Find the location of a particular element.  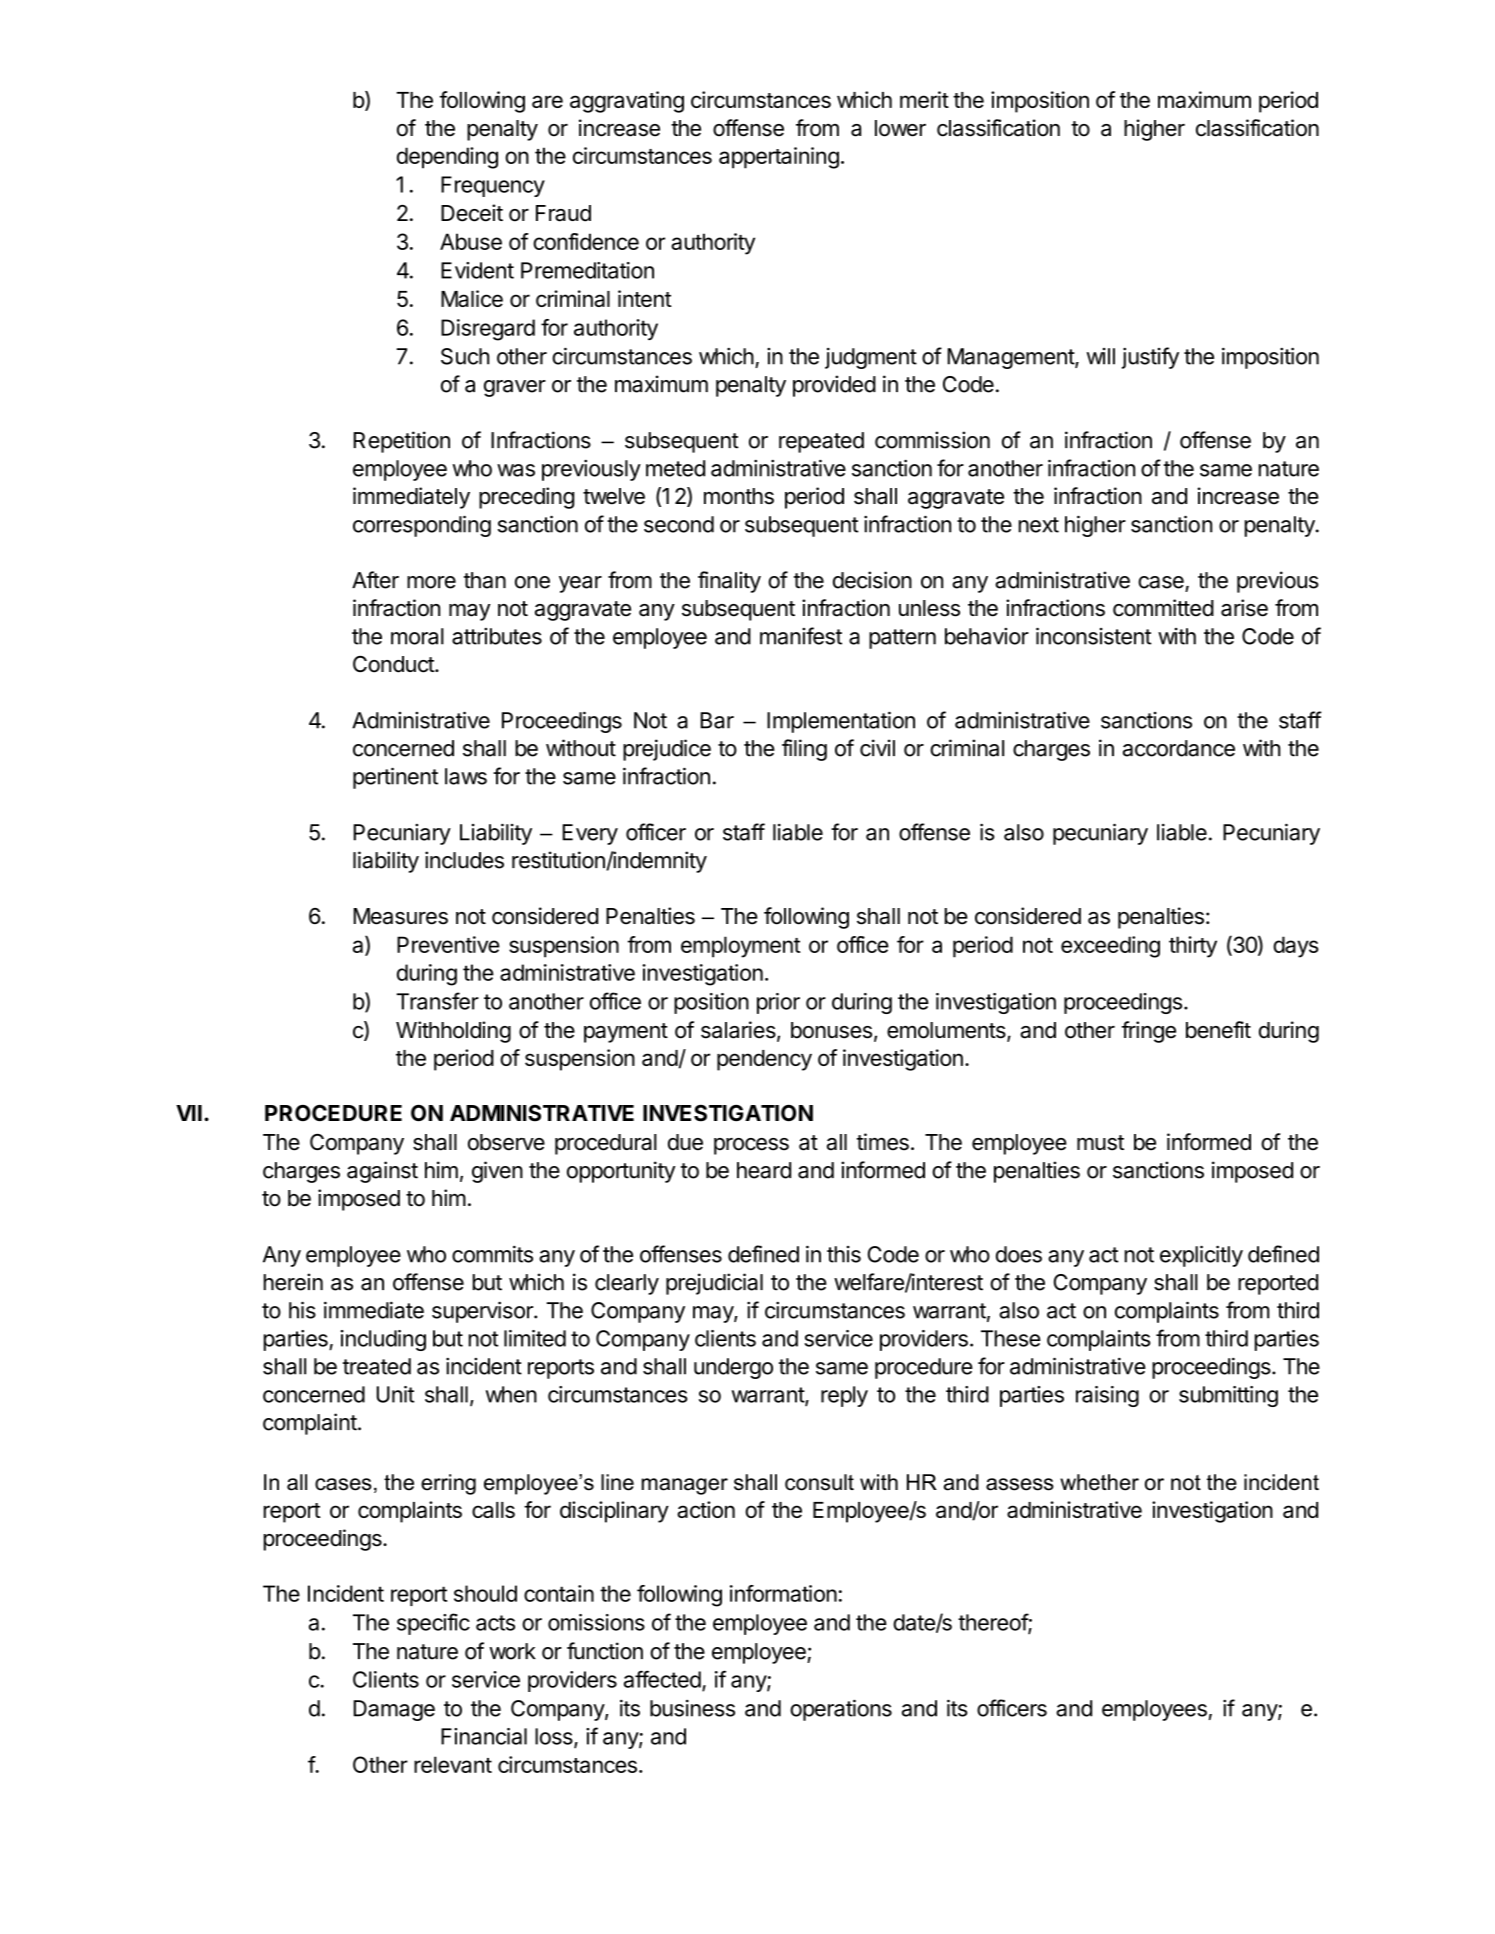

appertaining is located at coordinates (779, 158).
